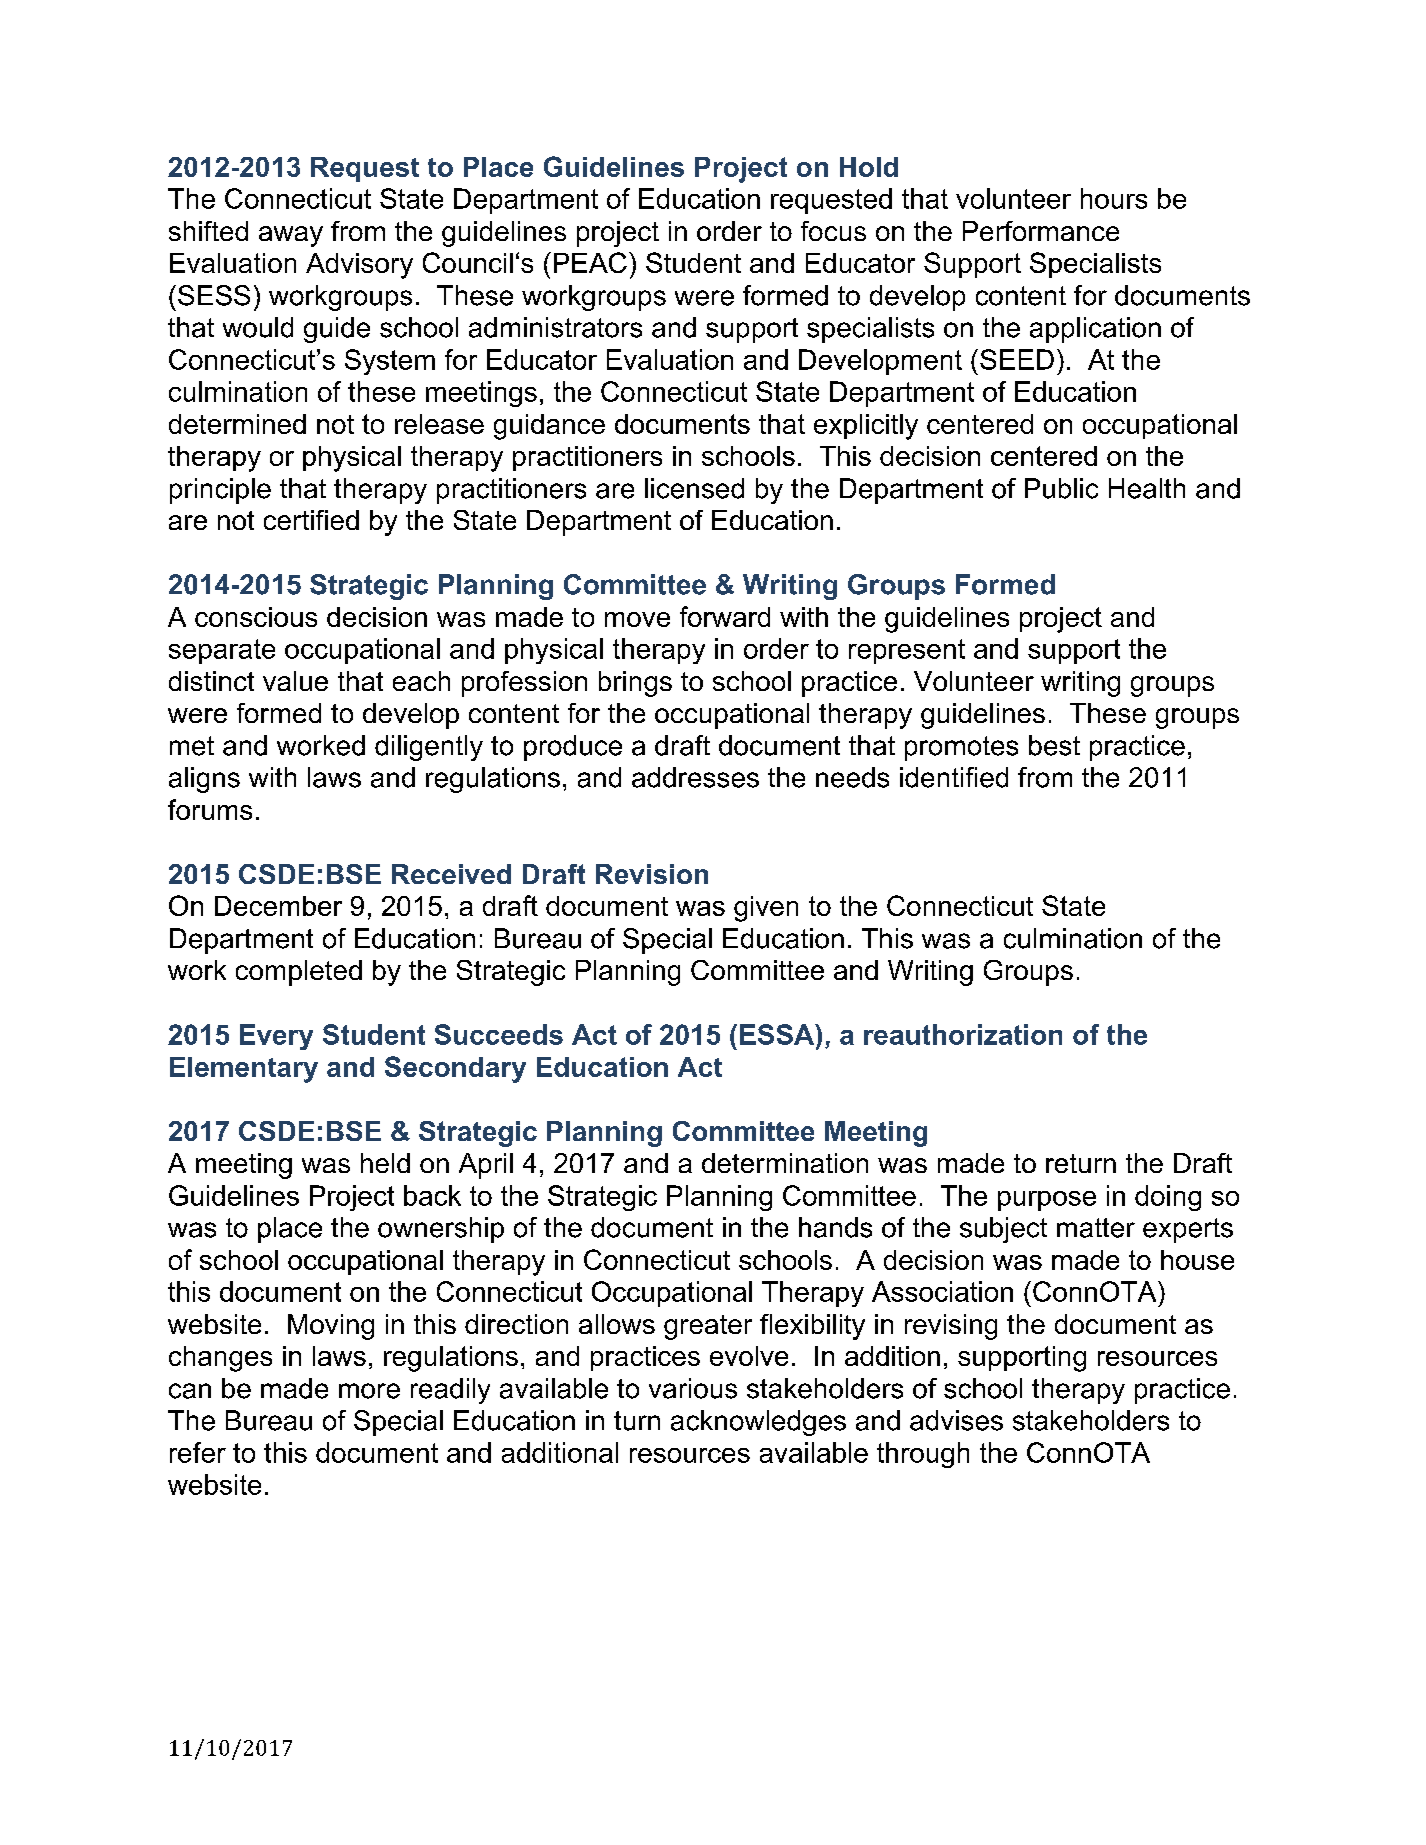 The image size is (1426, 1845). Describe the element at coordinates (1047, 1201) in the screenshot. I see `purpose` at that location.
